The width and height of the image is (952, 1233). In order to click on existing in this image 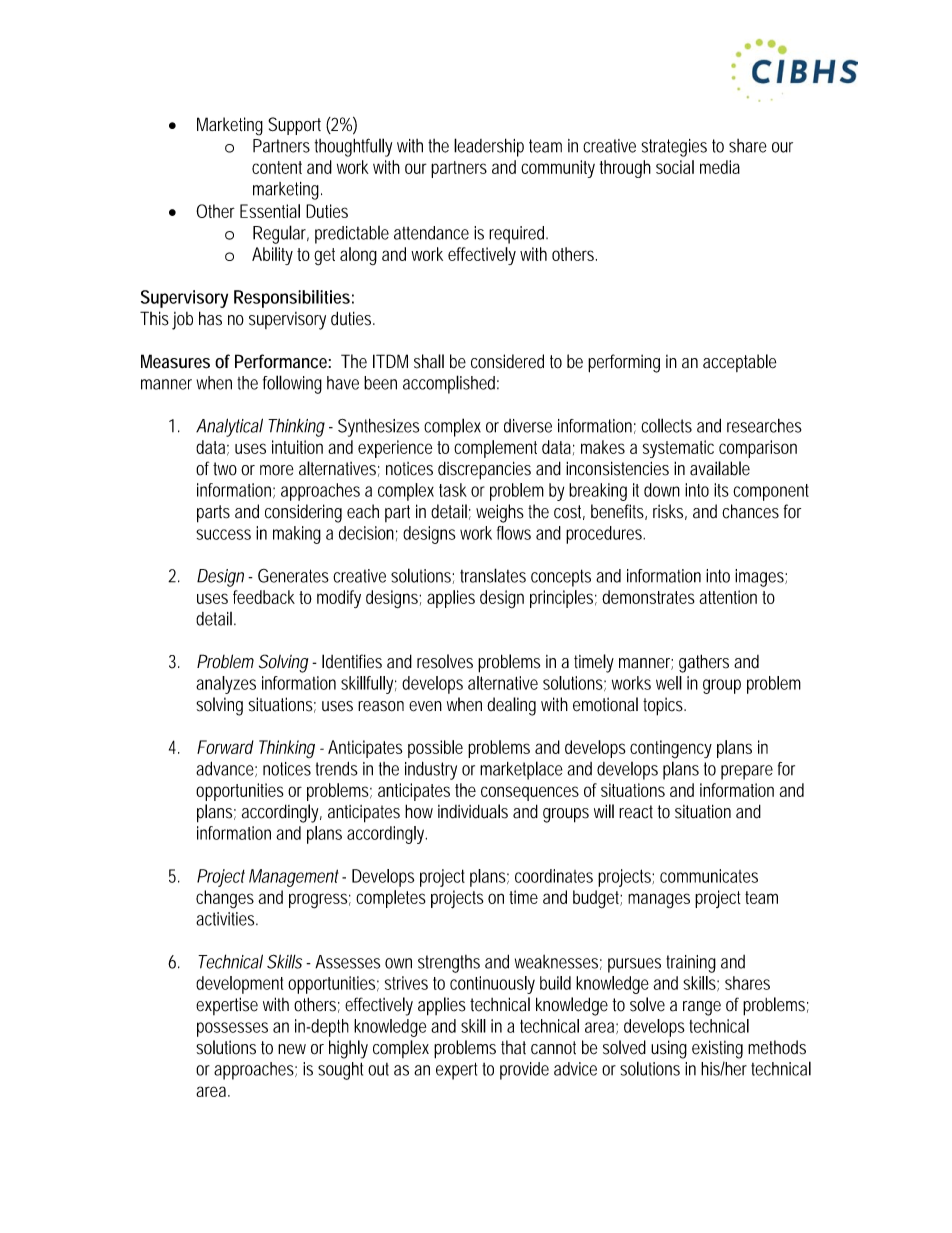, I will do `click(717, 1049)`.
